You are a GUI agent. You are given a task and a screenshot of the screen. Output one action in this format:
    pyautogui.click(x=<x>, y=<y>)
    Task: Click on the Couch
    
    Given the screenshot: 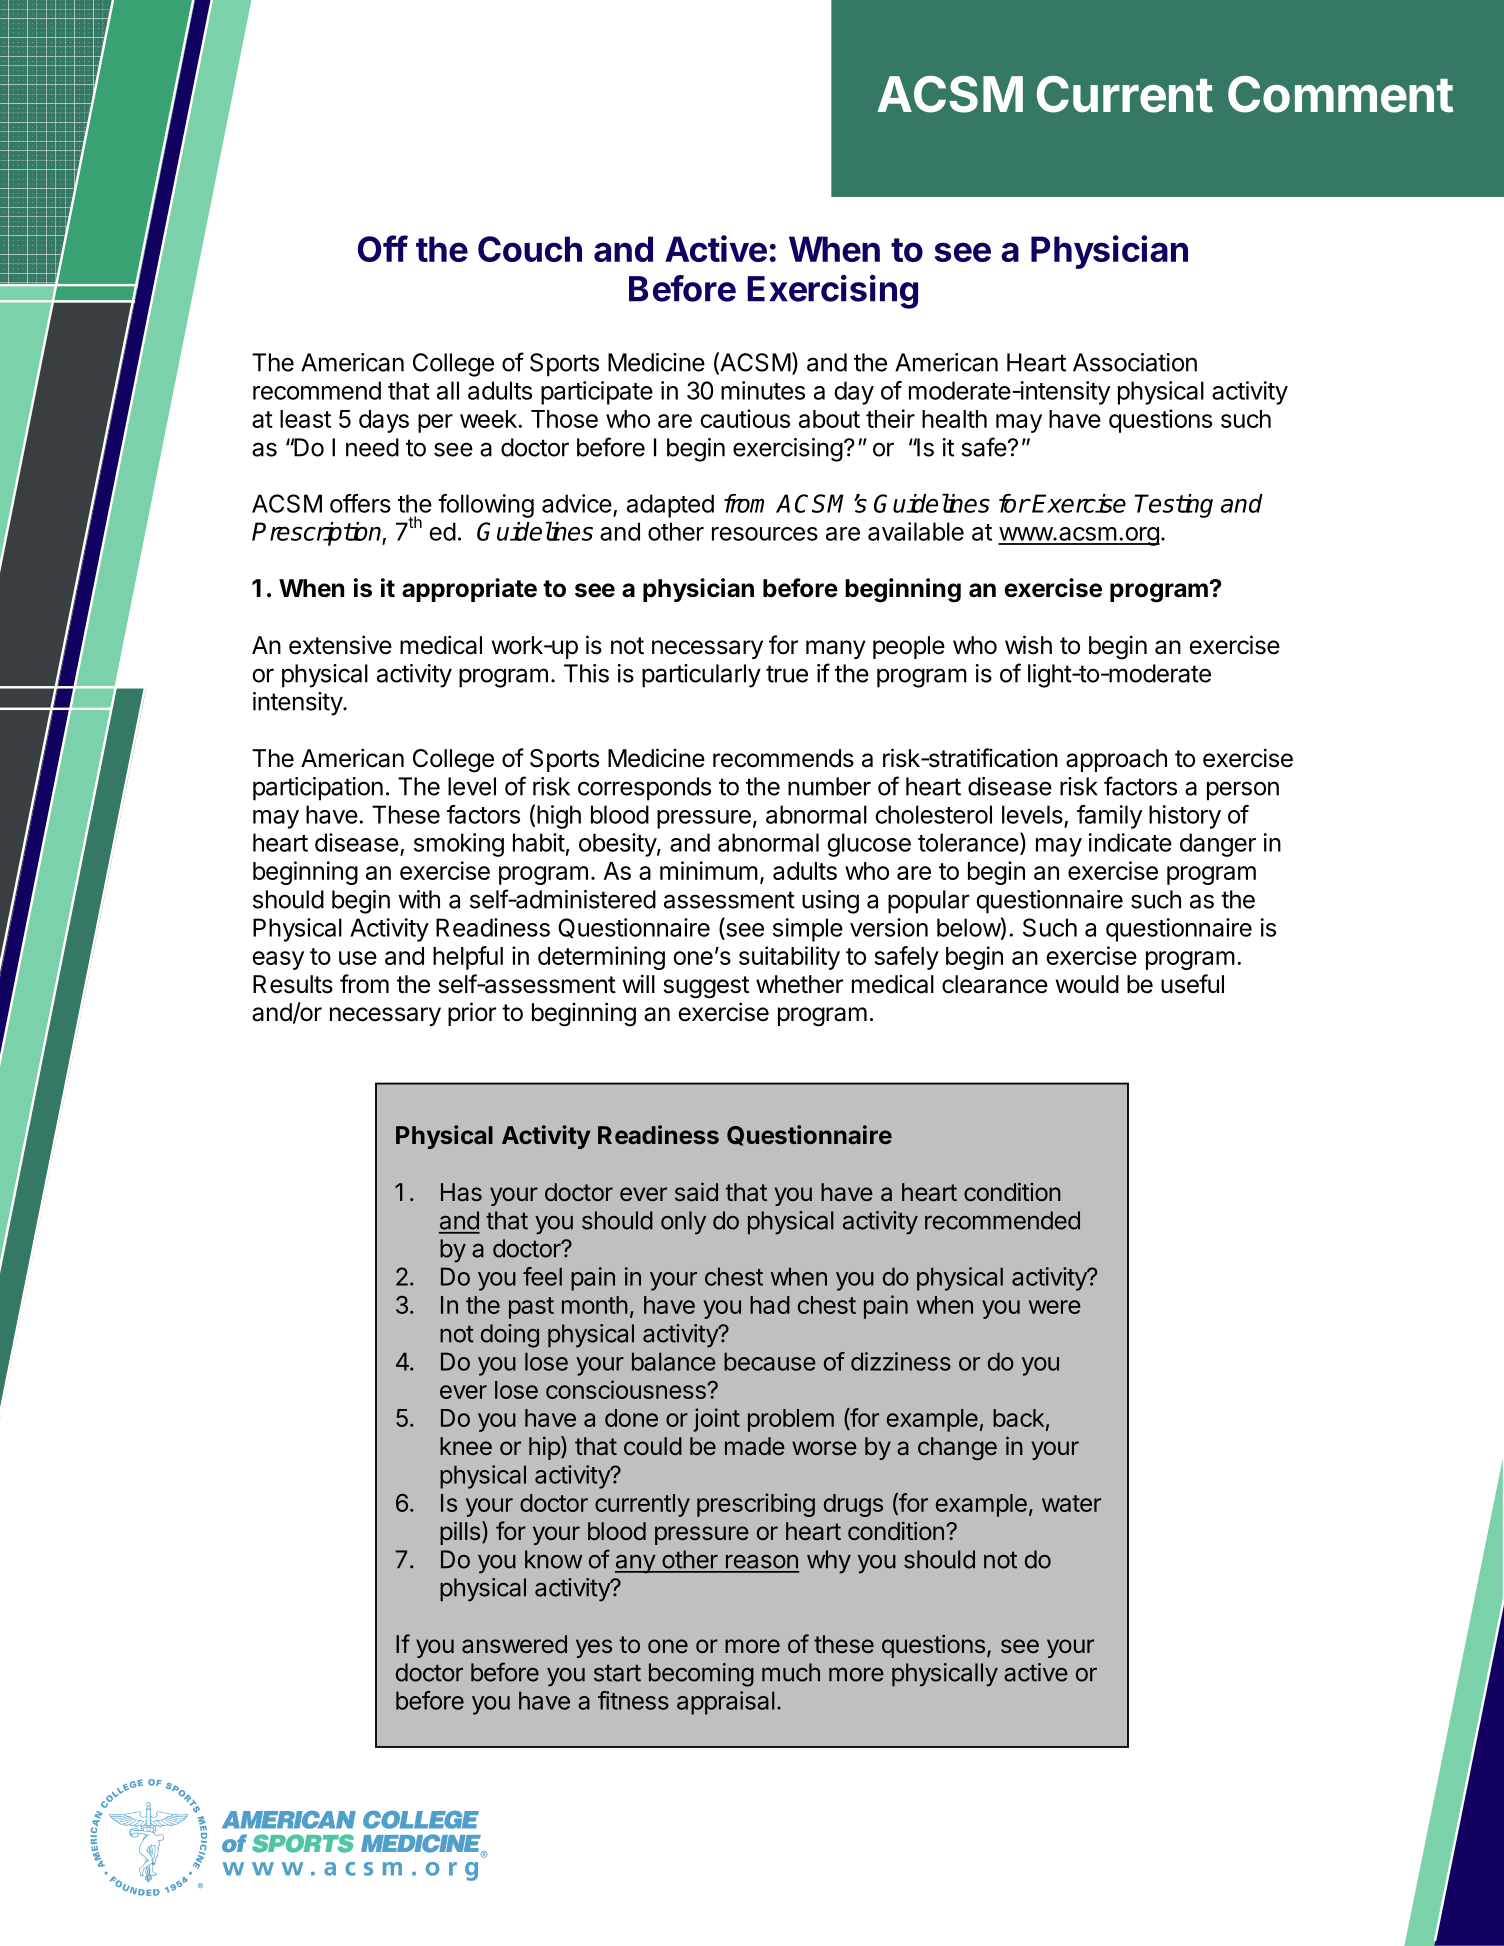 What is the action you would take?
    pyautogui.click(x=530, y=249)
